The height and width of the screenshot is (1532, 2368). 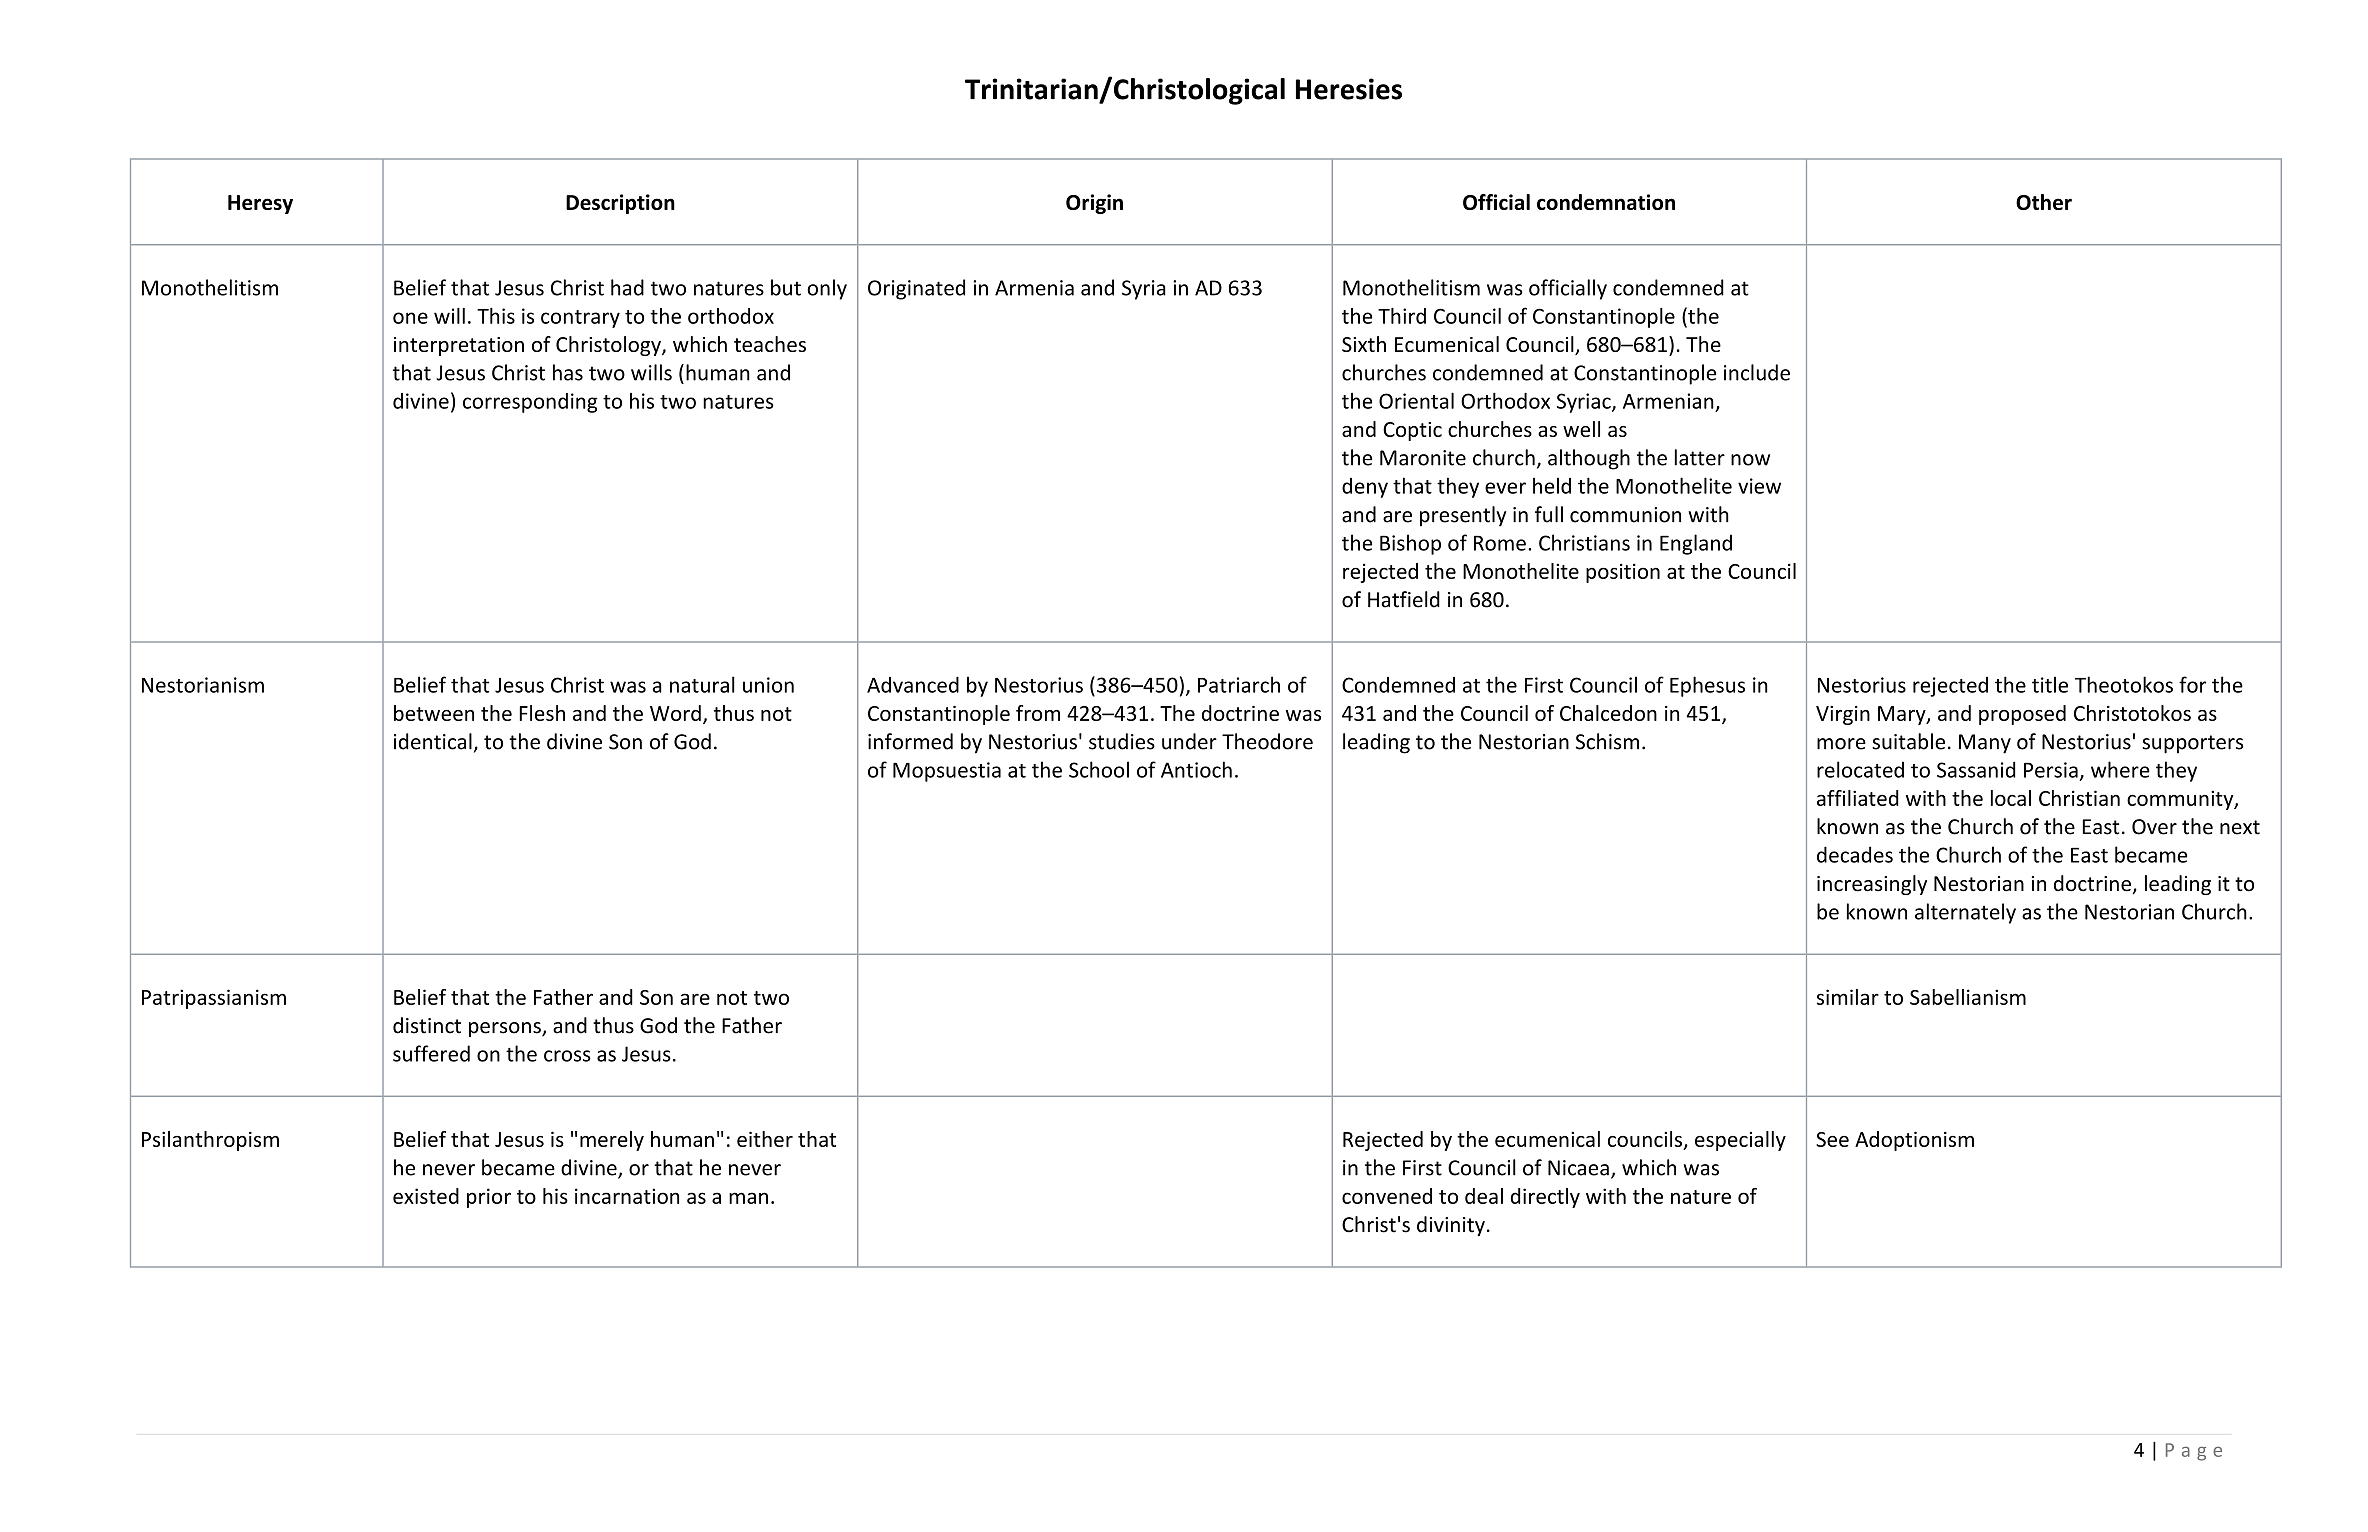 What do you see at coordinates (489, 1198) in the screenshot?
I see `prior` at bounding box center [489, 1198].
